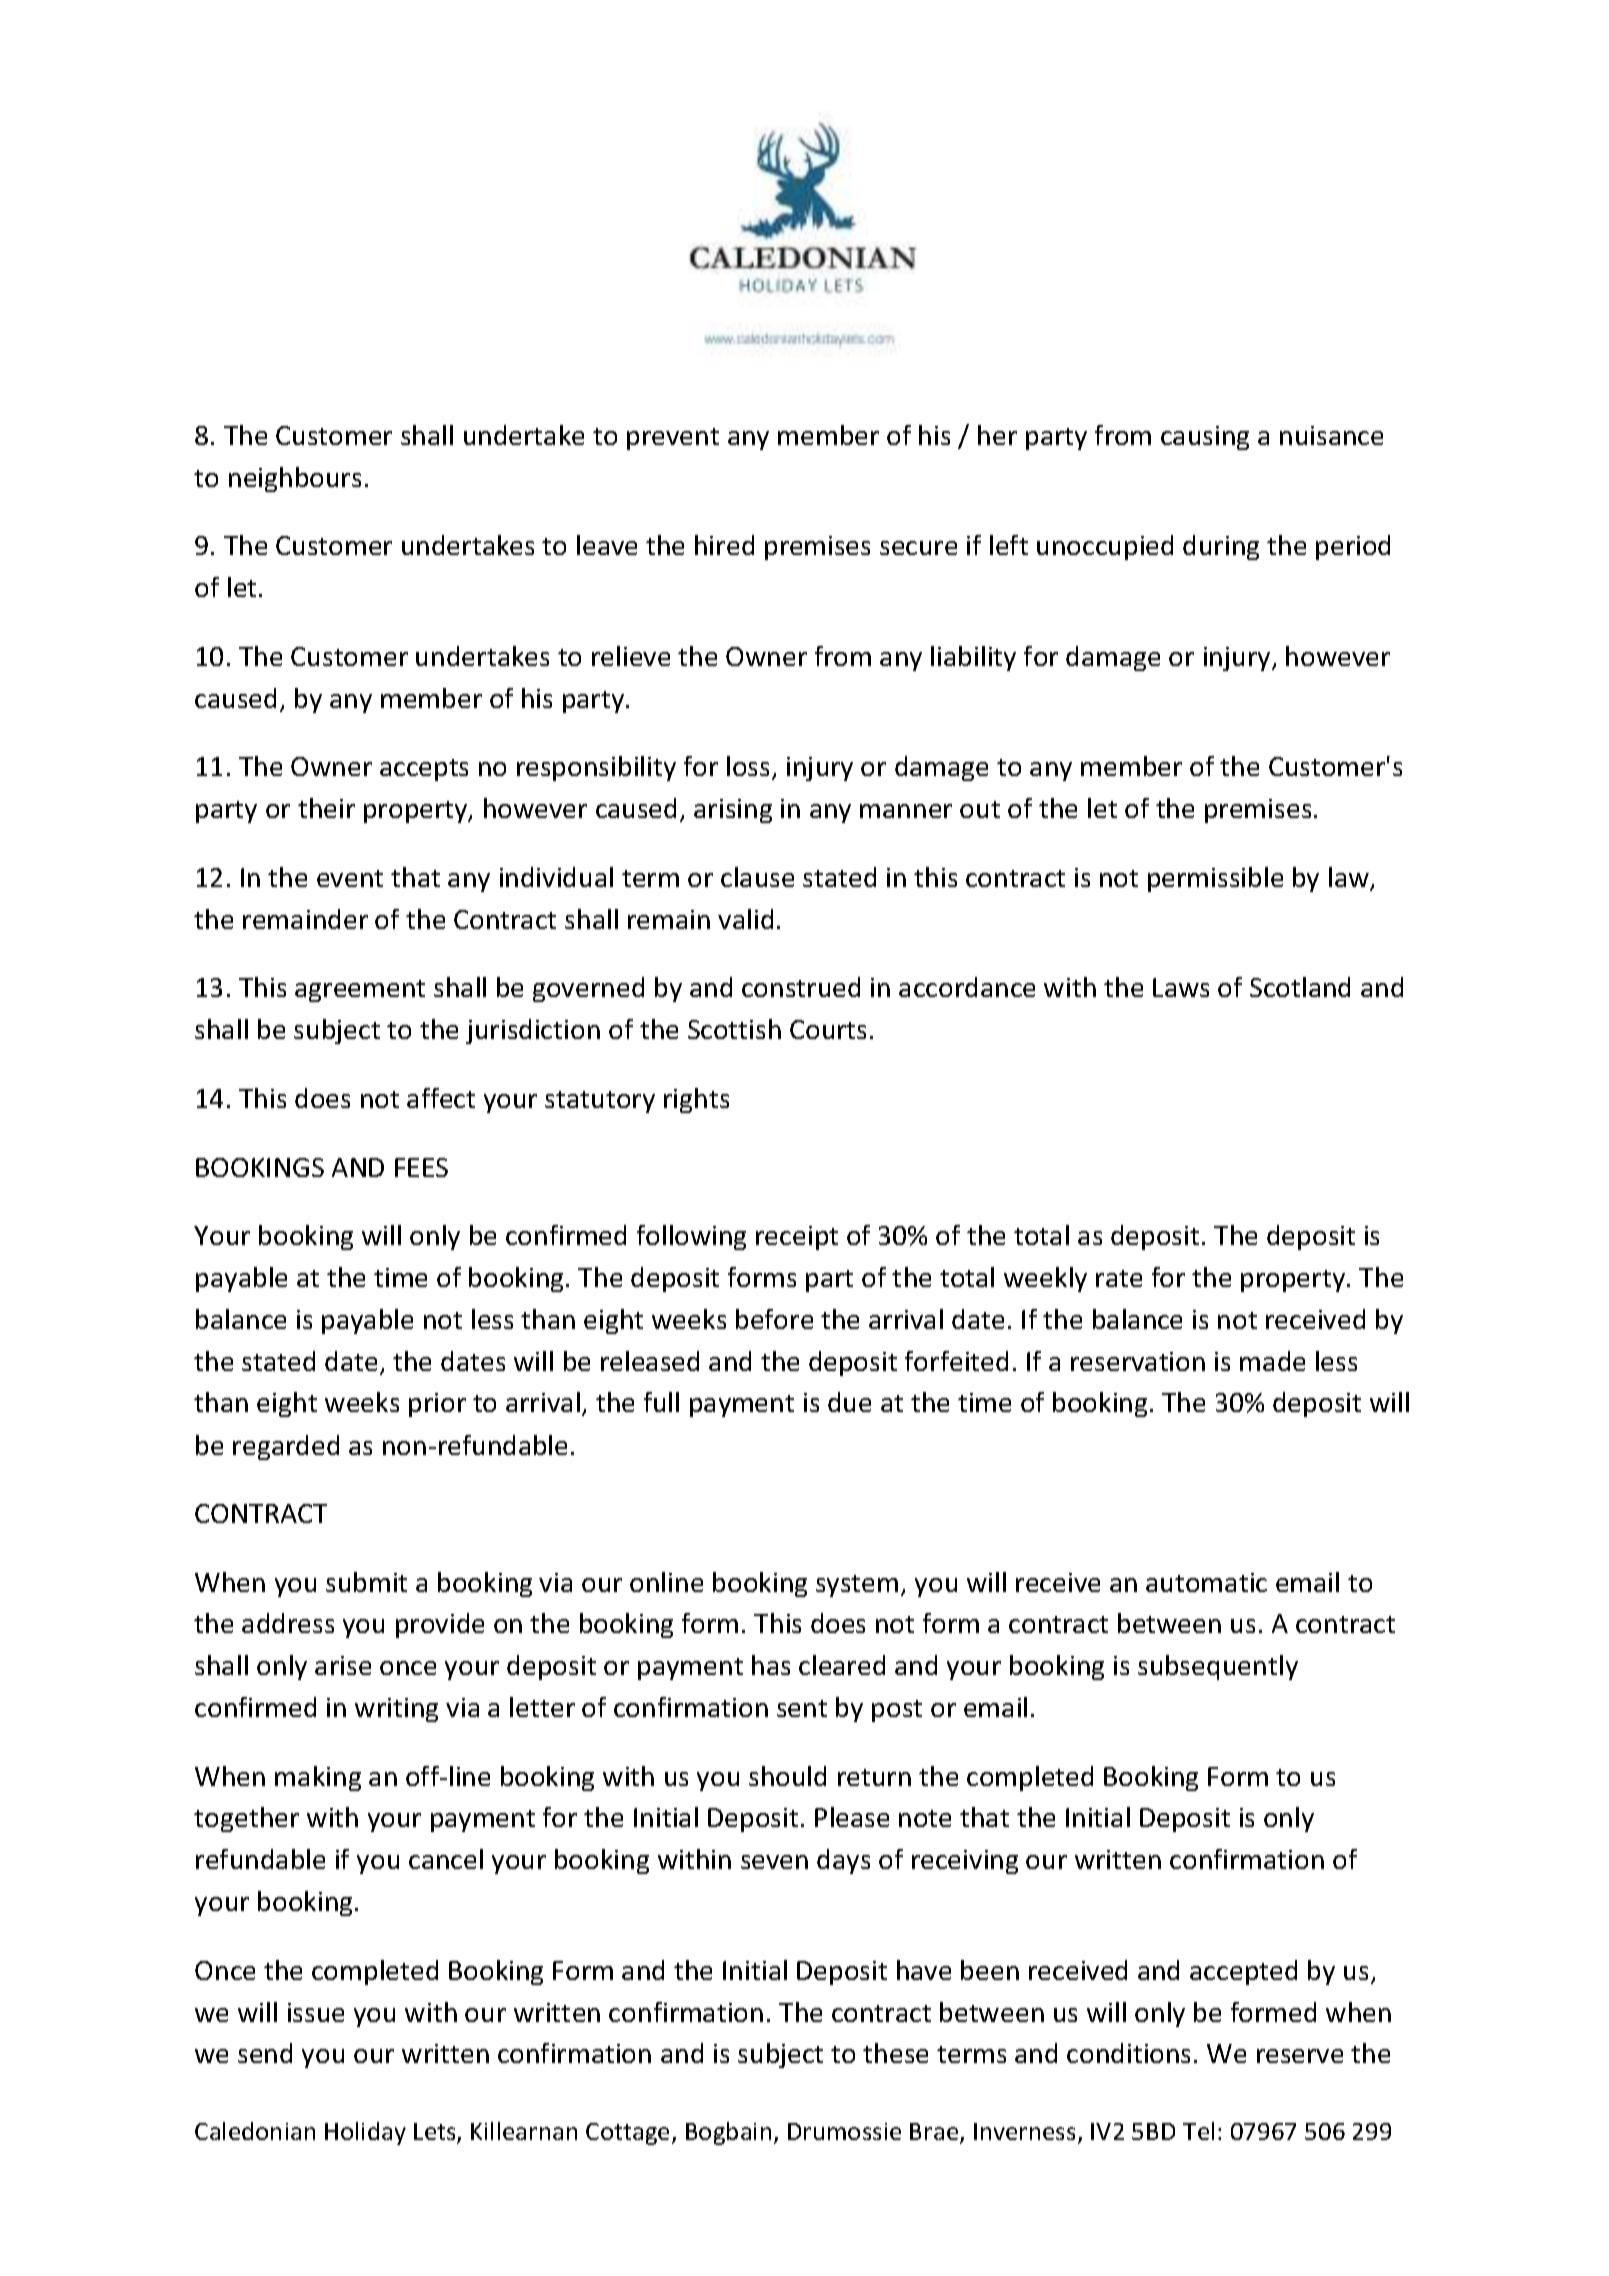 The width and height of the screenshot is (1609, 2276). I want to click on these, so click(895, 2053).
